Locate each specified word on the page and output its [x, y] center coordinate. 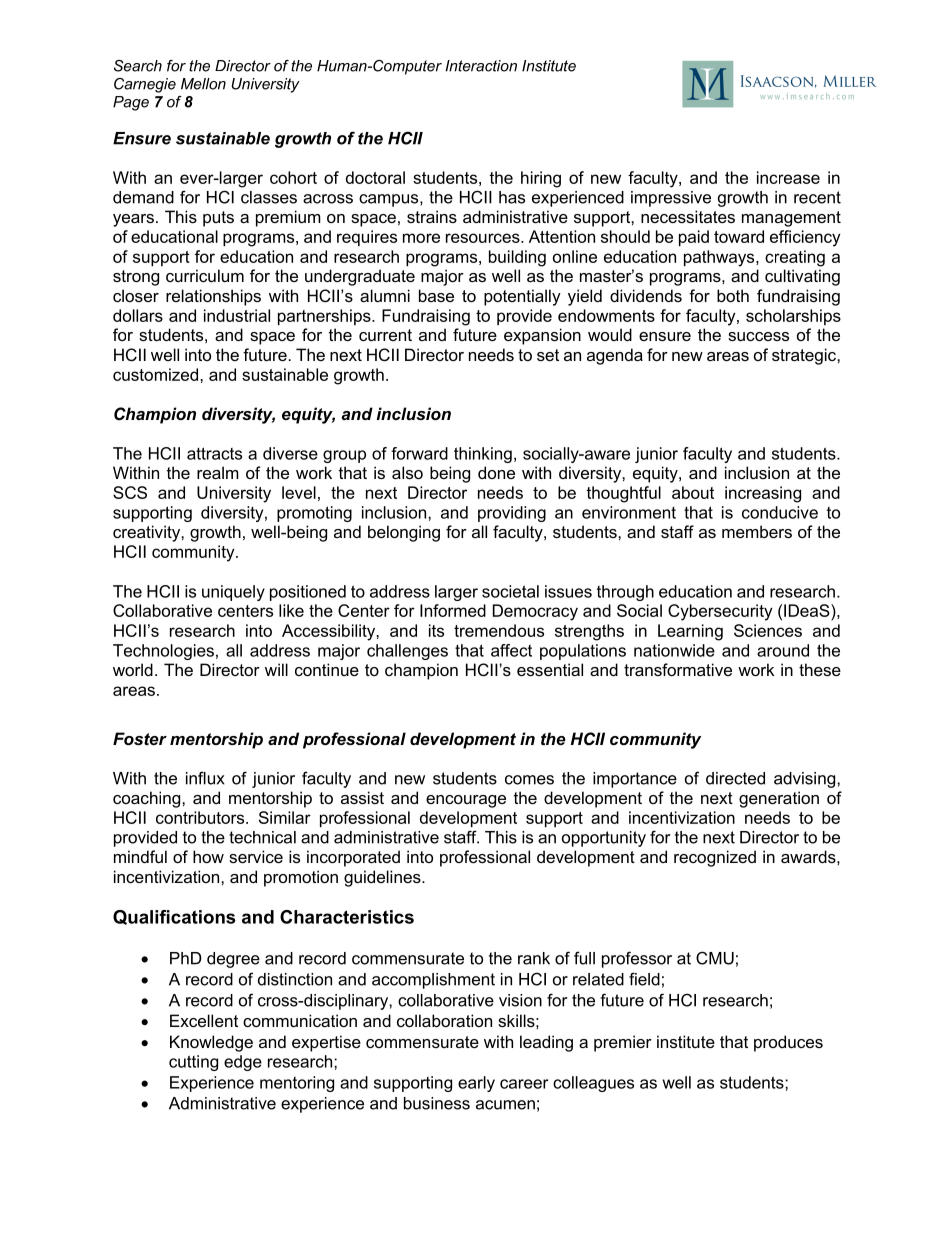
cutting [193, 1063]
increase [788, 177]
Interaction [481, 66]
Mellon [203, 84]
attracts [214, 453]
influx [205, 778]
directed [735, 778]
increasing [763, 494]
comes [529, 780]
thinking [483, 455]
